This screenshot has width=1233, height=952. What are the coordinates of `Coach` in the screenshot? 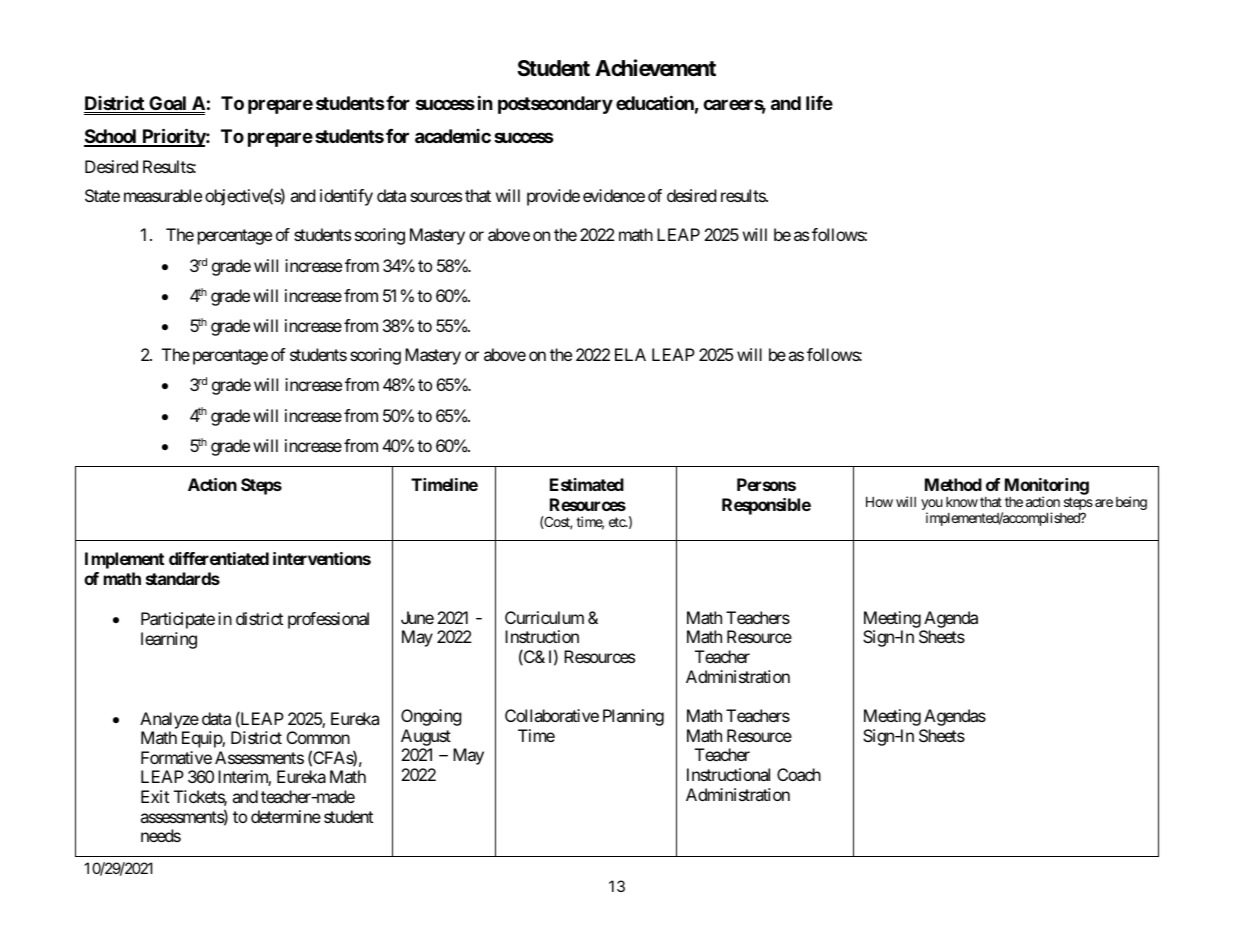 It's located at (799, 774).
